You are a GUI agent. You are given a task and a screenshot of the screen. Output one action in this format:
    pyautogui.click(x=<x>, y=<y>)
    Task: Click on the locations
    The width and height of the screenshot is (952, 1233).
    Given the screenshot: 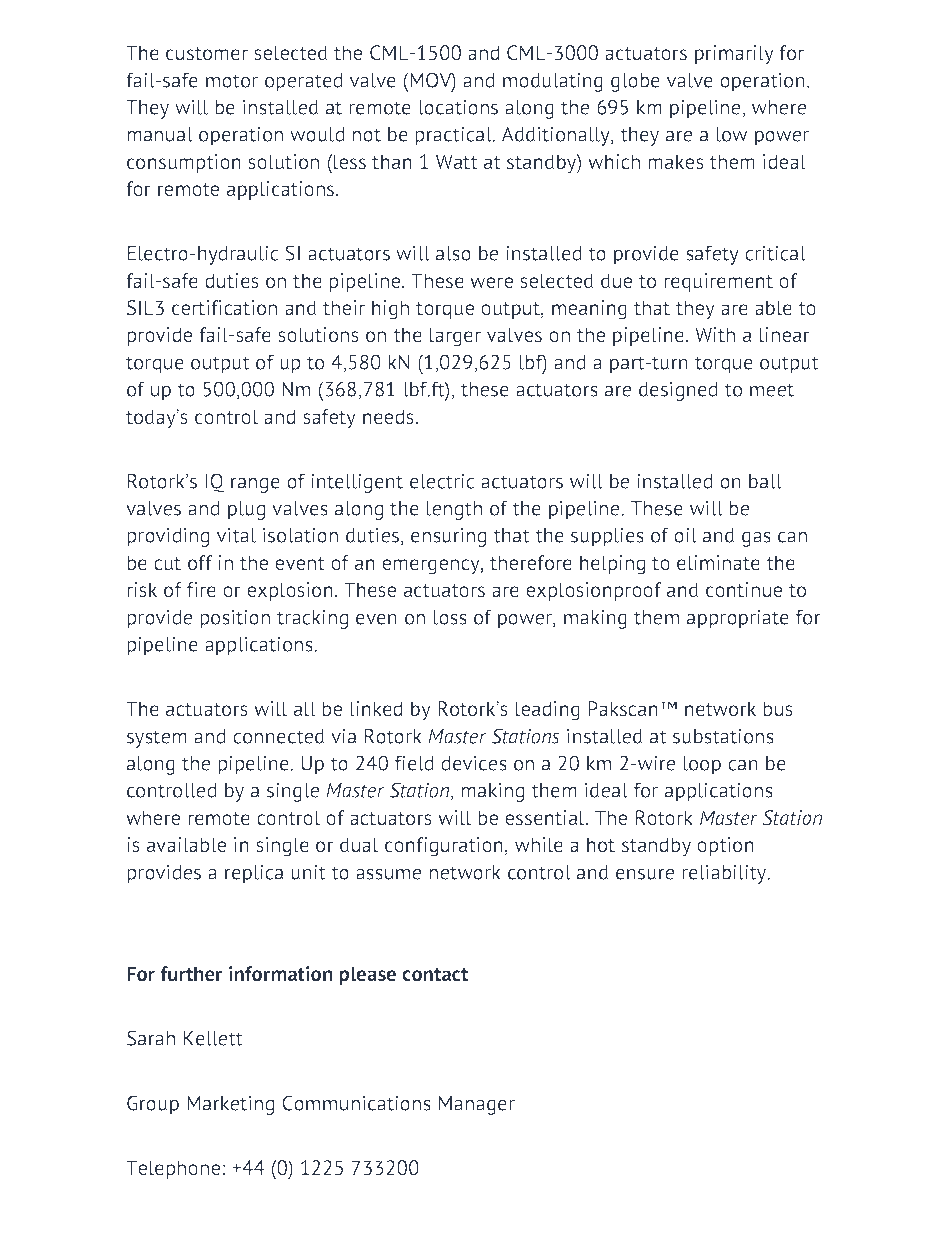 What is the action you would take?
    pyautogui.click(x=458, y=107)
